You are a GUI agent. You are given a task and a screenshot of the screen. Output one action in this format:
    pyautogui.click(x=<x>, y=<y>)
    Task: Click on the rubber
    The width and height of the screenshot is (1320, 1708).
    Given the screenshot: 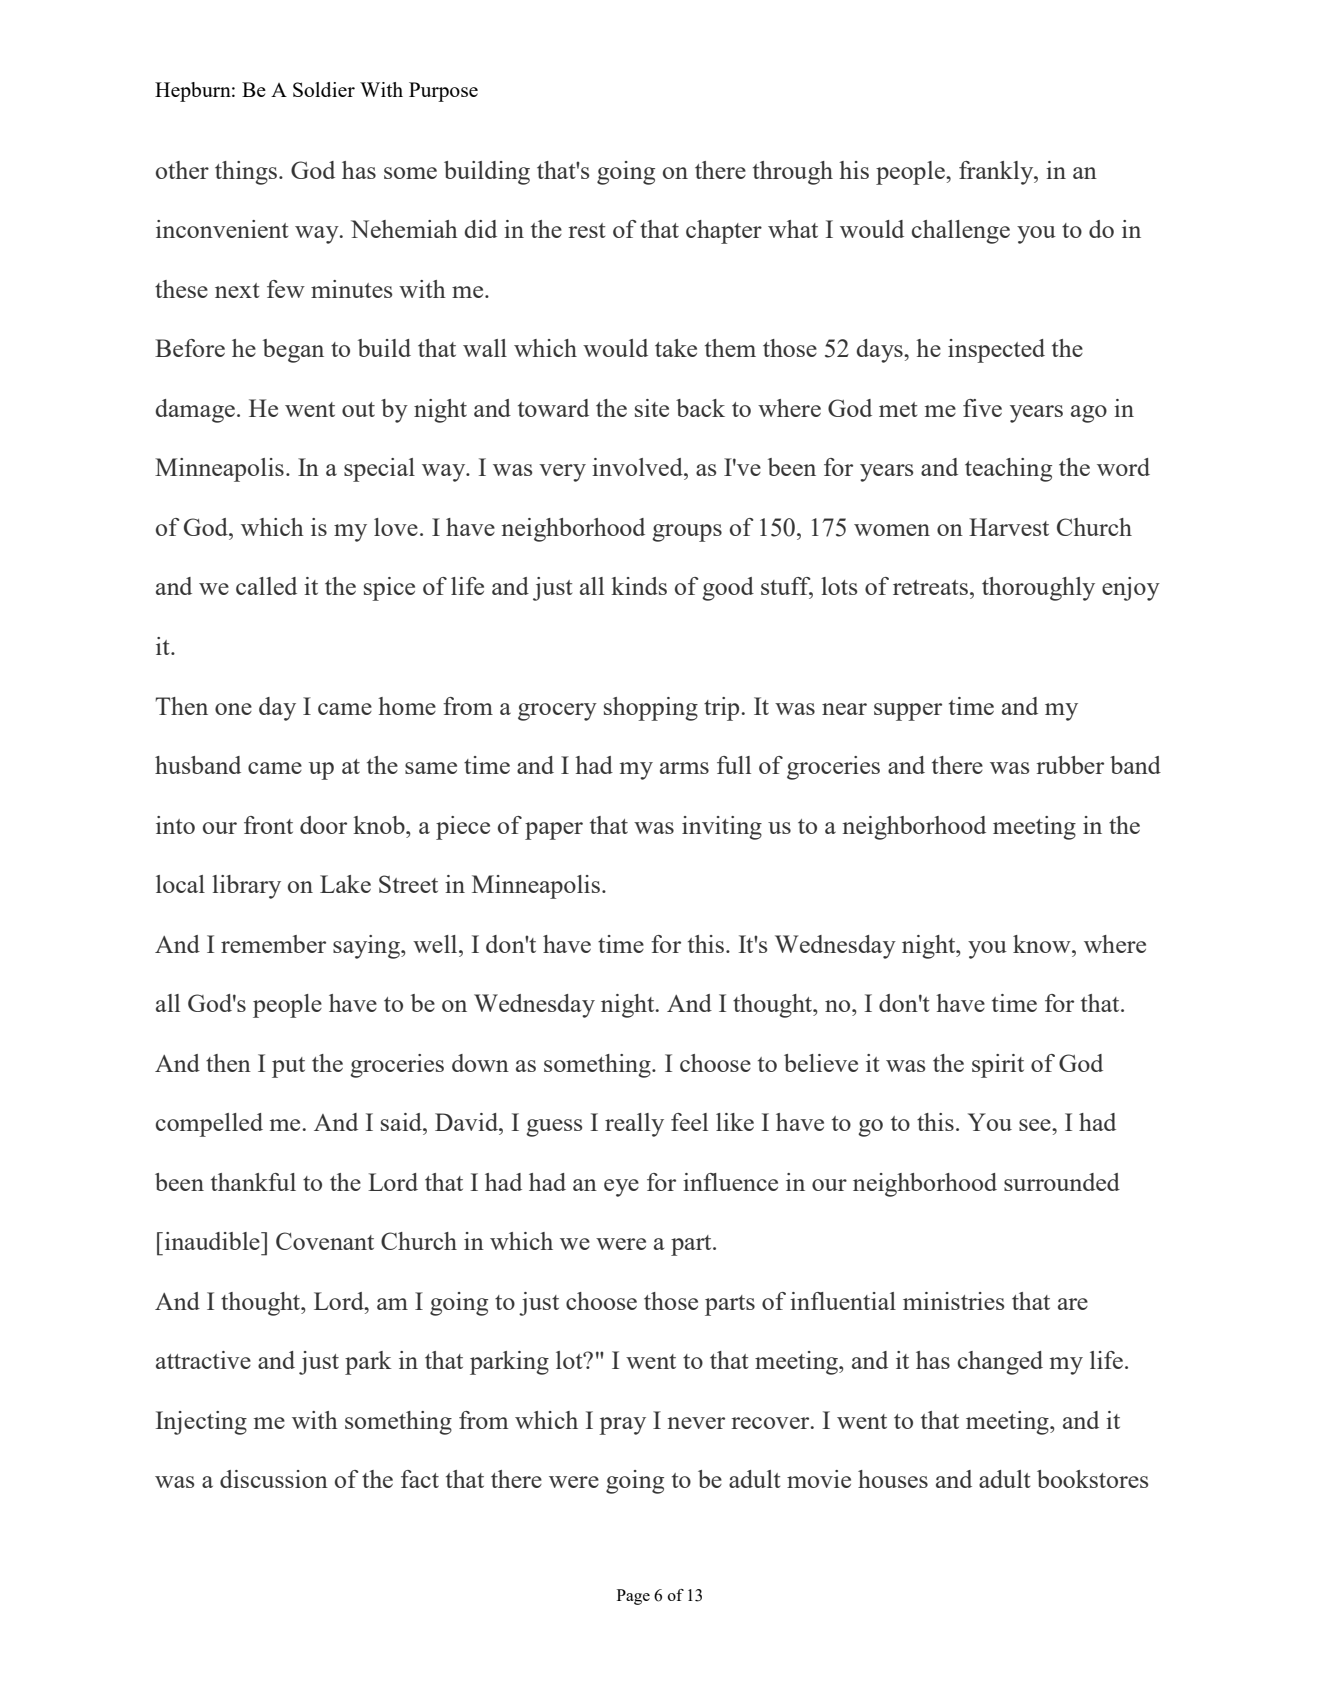 What is the action you would take?
    pyautogui.click(x=1070, y=765)
